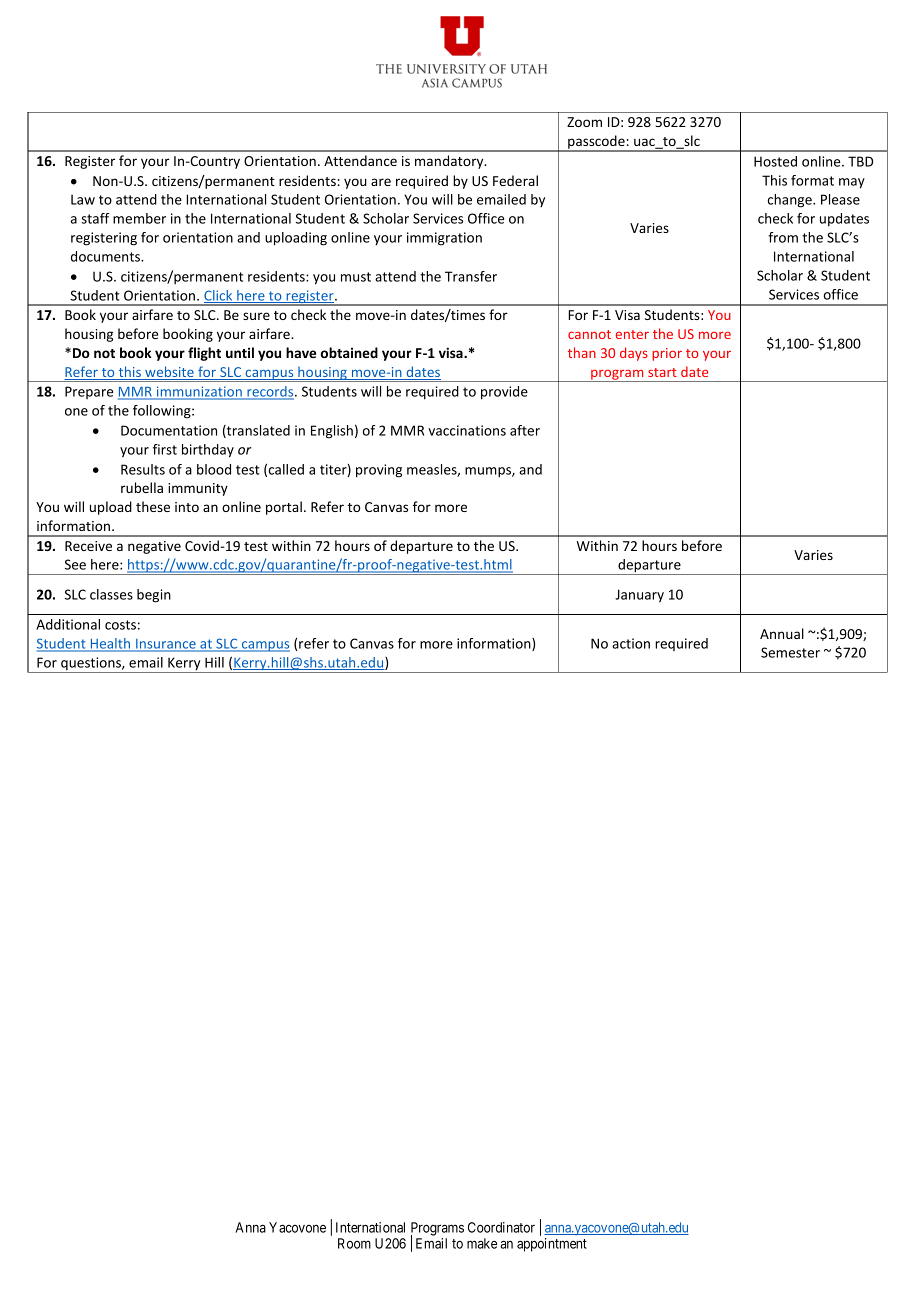  Describe the element at coordinates (154, 596) in the image. I see `begin` at that location.
